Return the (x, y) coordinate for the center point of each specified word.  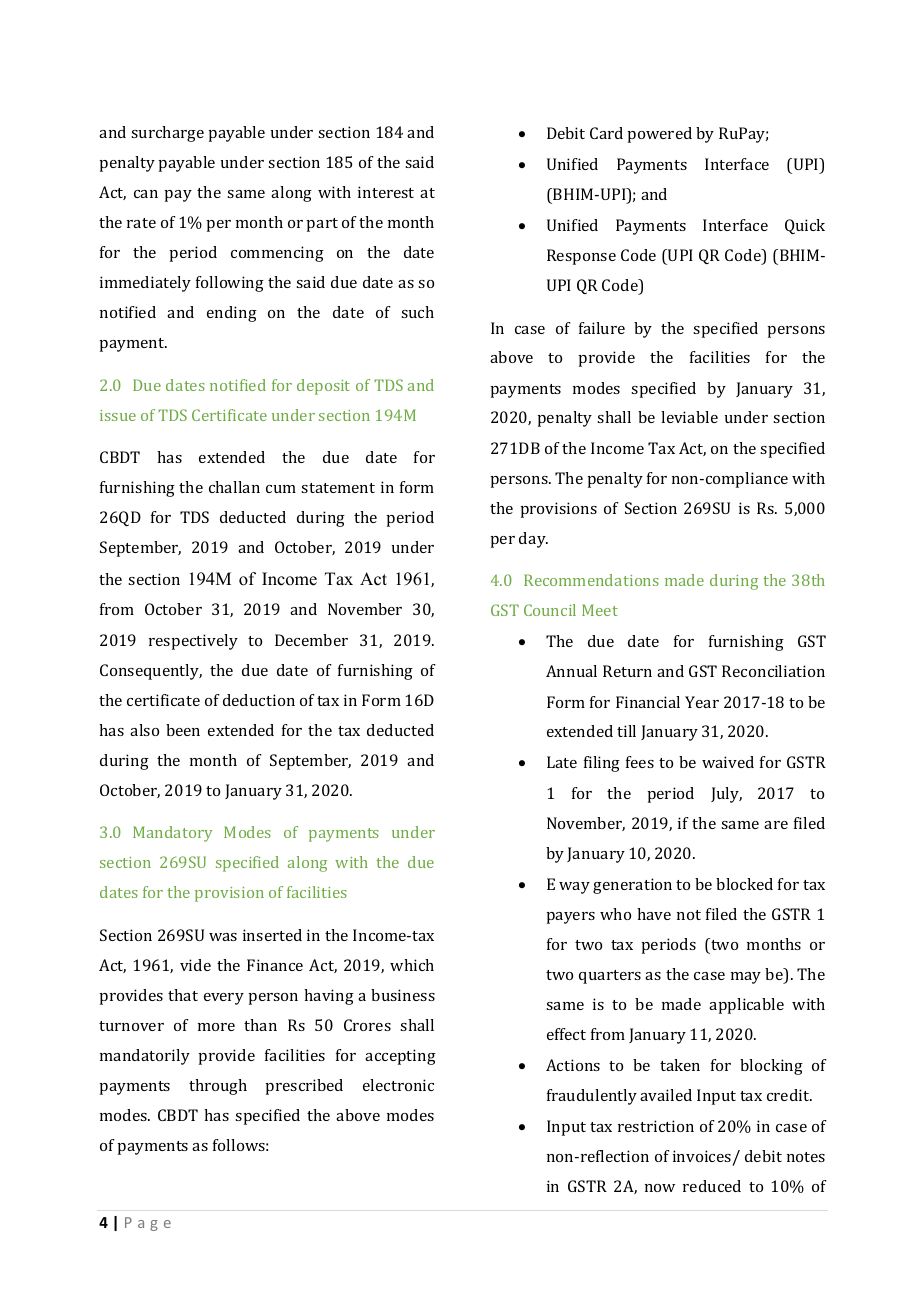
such (417, 312)
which (412, 965)
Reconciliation (773, 671)
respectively (193, 642)
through (218, 1087)
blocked (744, 884)
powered (659, 135)
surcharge (167, 134)
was (223, 937)
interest (386, 192)
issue (118, 415)
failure (602, 328)
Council (550, 610)
